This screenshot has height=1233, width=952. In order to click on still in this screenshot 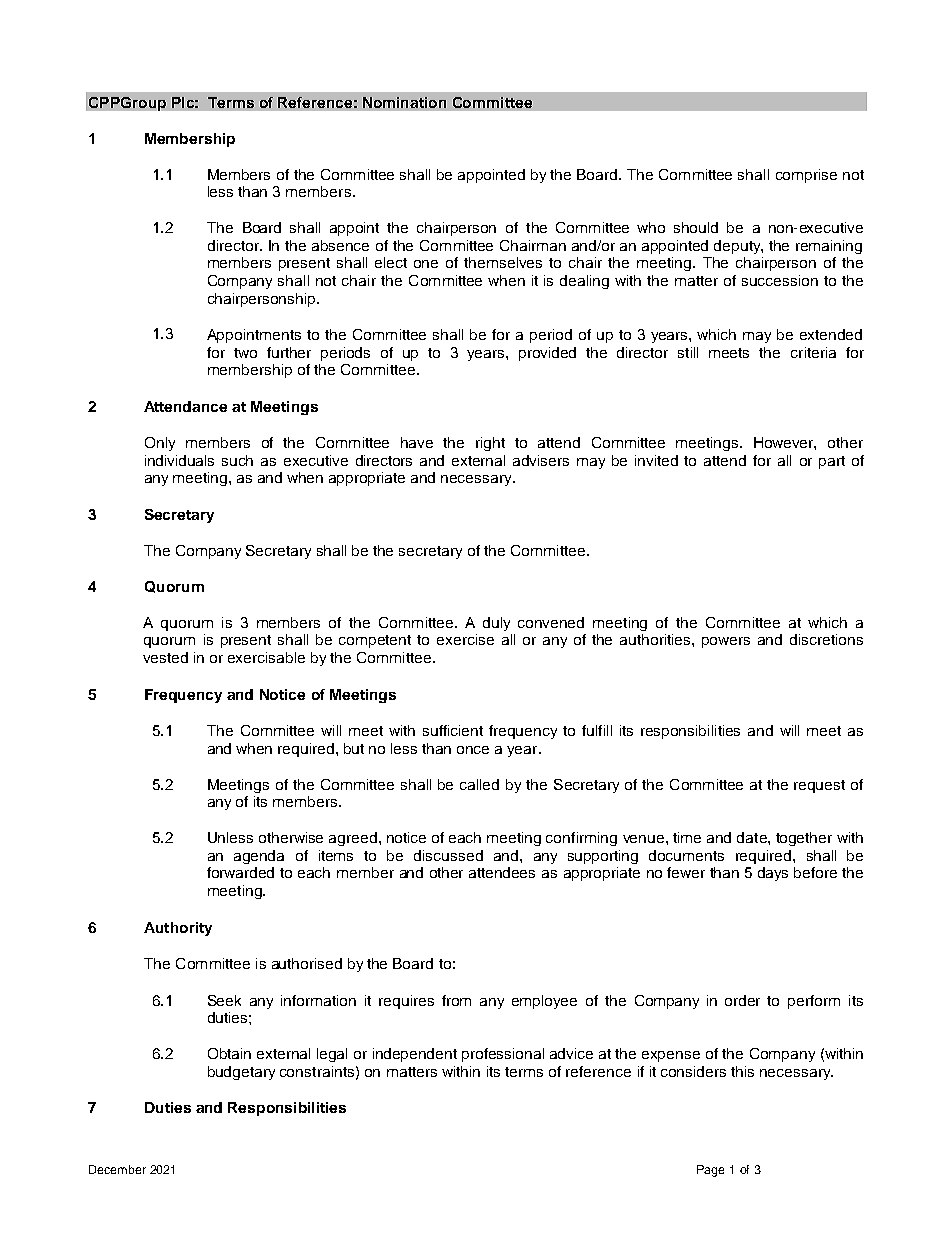, I will do `click(688, 352)`.
